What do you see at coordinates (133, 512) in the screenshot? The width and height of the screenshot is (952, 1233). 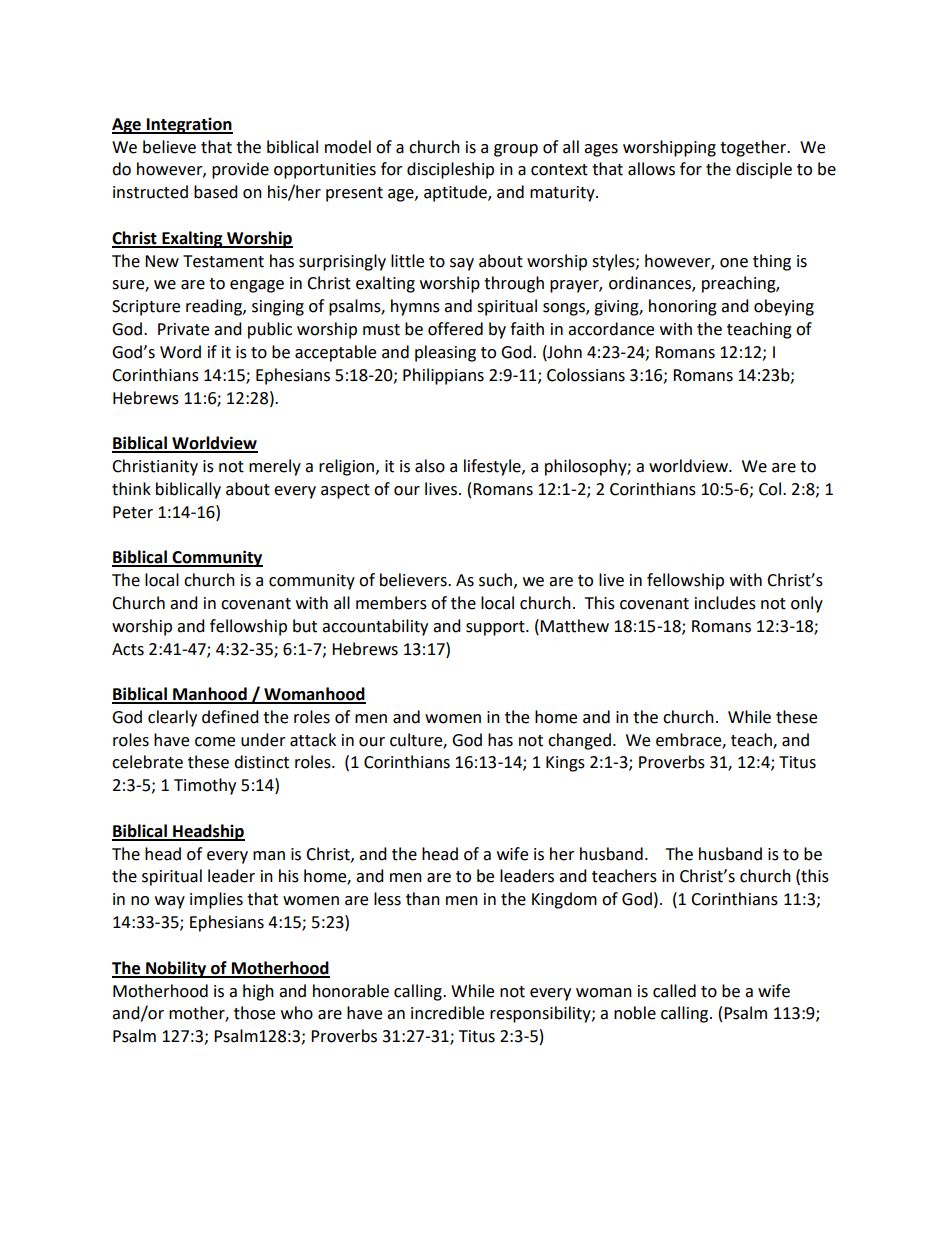 I see `Peter` at bounding box center [133, 512].
